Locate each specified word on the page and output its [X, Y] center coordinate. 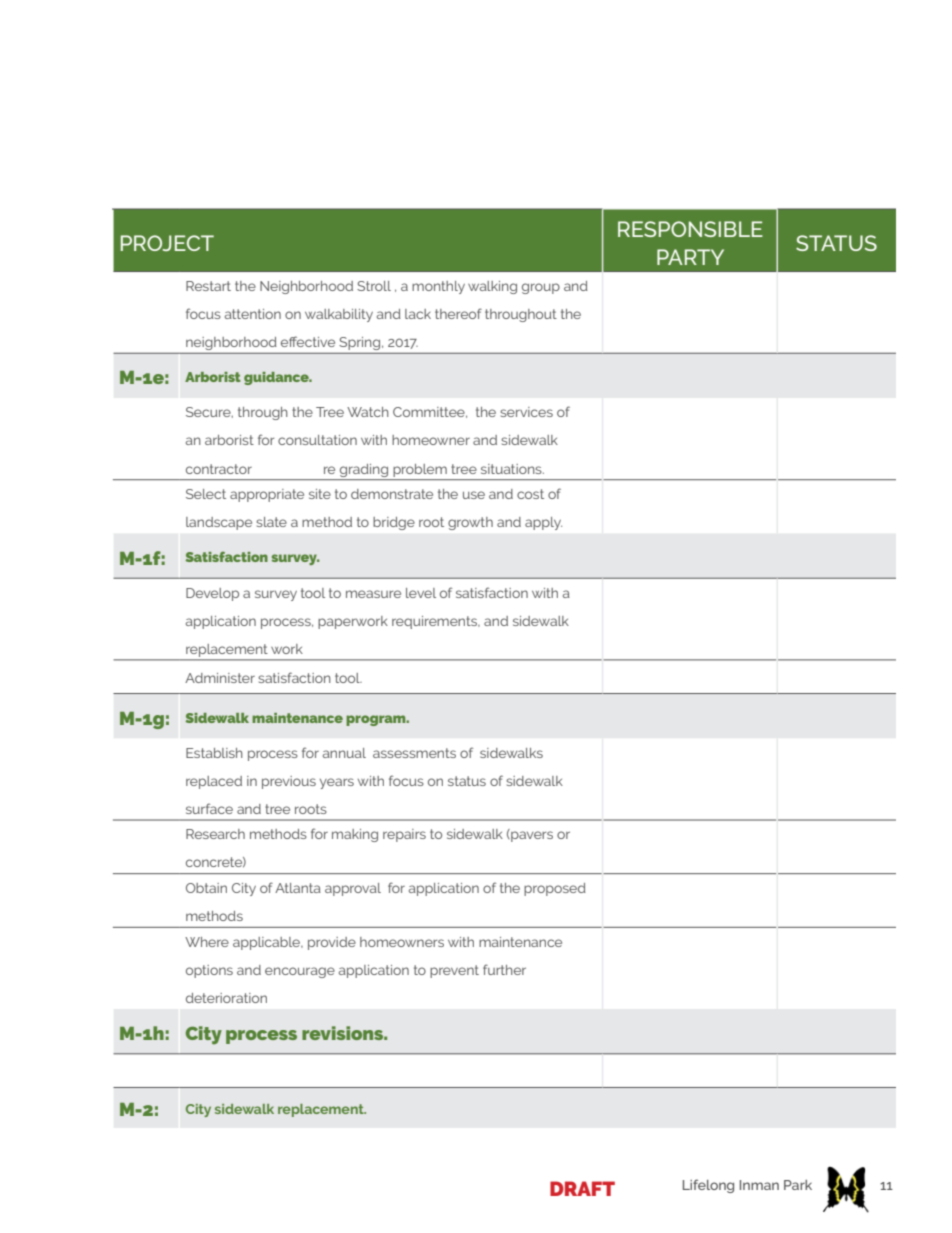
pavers [531, 836]
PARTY [690, 257]
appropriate [267, 495]
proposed [555, 889]
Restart [208, 286]
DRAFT [582, 1188]
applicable [268, 943]
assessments [414, 753]
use [474, 495]
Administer [220, 678]
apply [543, 523]
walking [492, 287]
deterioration [226, 998]
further [504, 969]
